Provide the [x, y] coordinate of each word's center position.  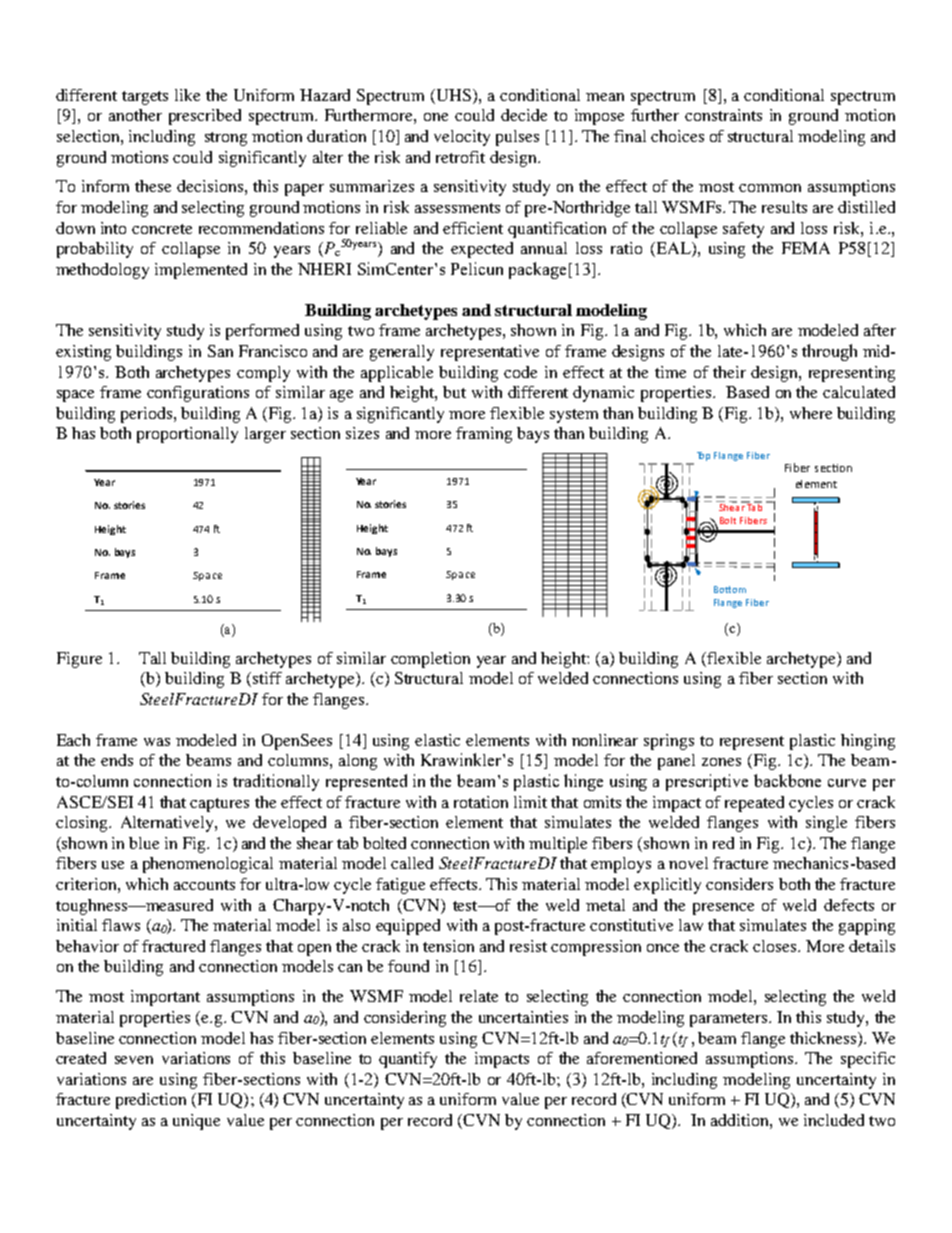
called [412, 863]
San [220, 351]
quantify [408, 1060]
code [520, 372]
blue [144, 843]
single [826, 824]
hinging [868, 742]
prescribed [205, 117]
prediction [151, 1101]
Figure [79, 660]
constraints [723, 115]
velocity [462, 138]
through [829, 352]
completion [430, 660]
